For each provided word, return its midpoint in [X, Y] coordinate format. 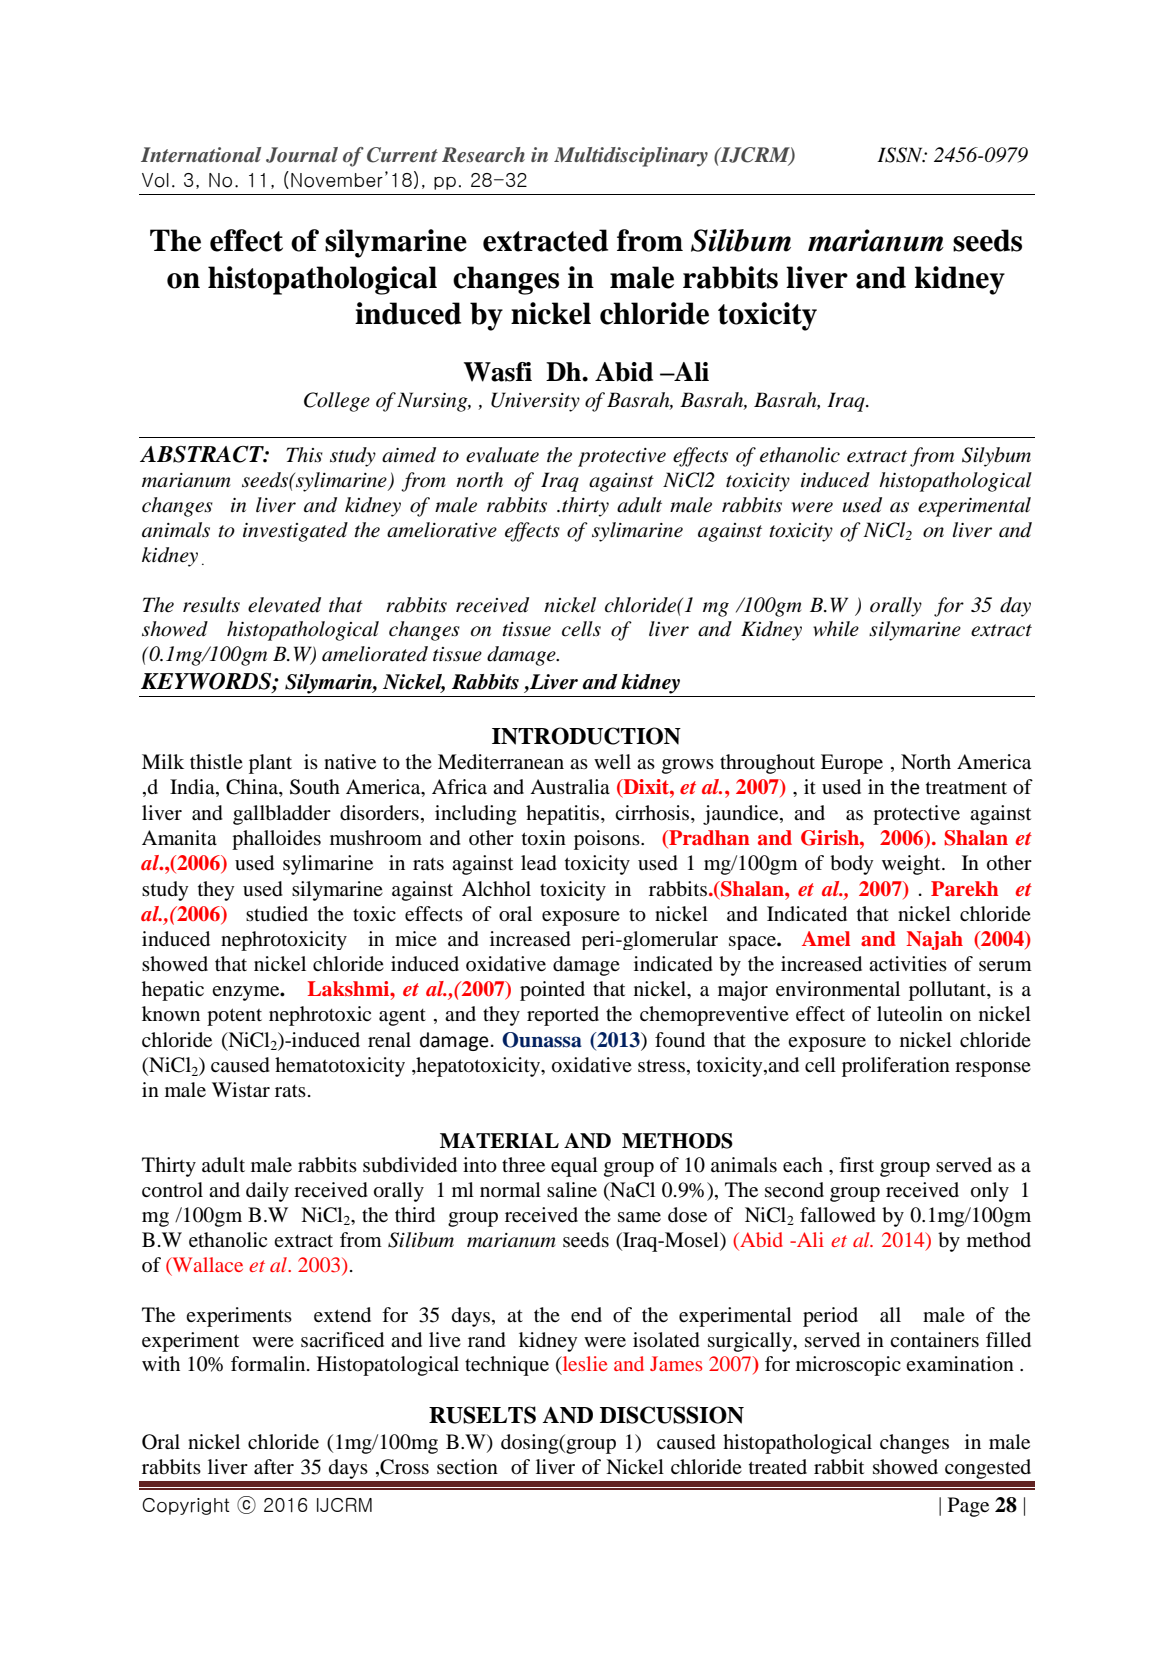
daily [267, 1192]
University [535, 402]
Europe [852, 764]
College [337, 402]
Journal [302, 155]
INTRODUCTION [586, 736]
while [836, 629]
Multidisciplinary [631, 157]
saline [572, 1189]
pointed [552, 991]
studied [277, 914]
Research [483, 155]
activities [908, 963]
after [274, 1467]
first [856, 1164]
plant [270, 764]
